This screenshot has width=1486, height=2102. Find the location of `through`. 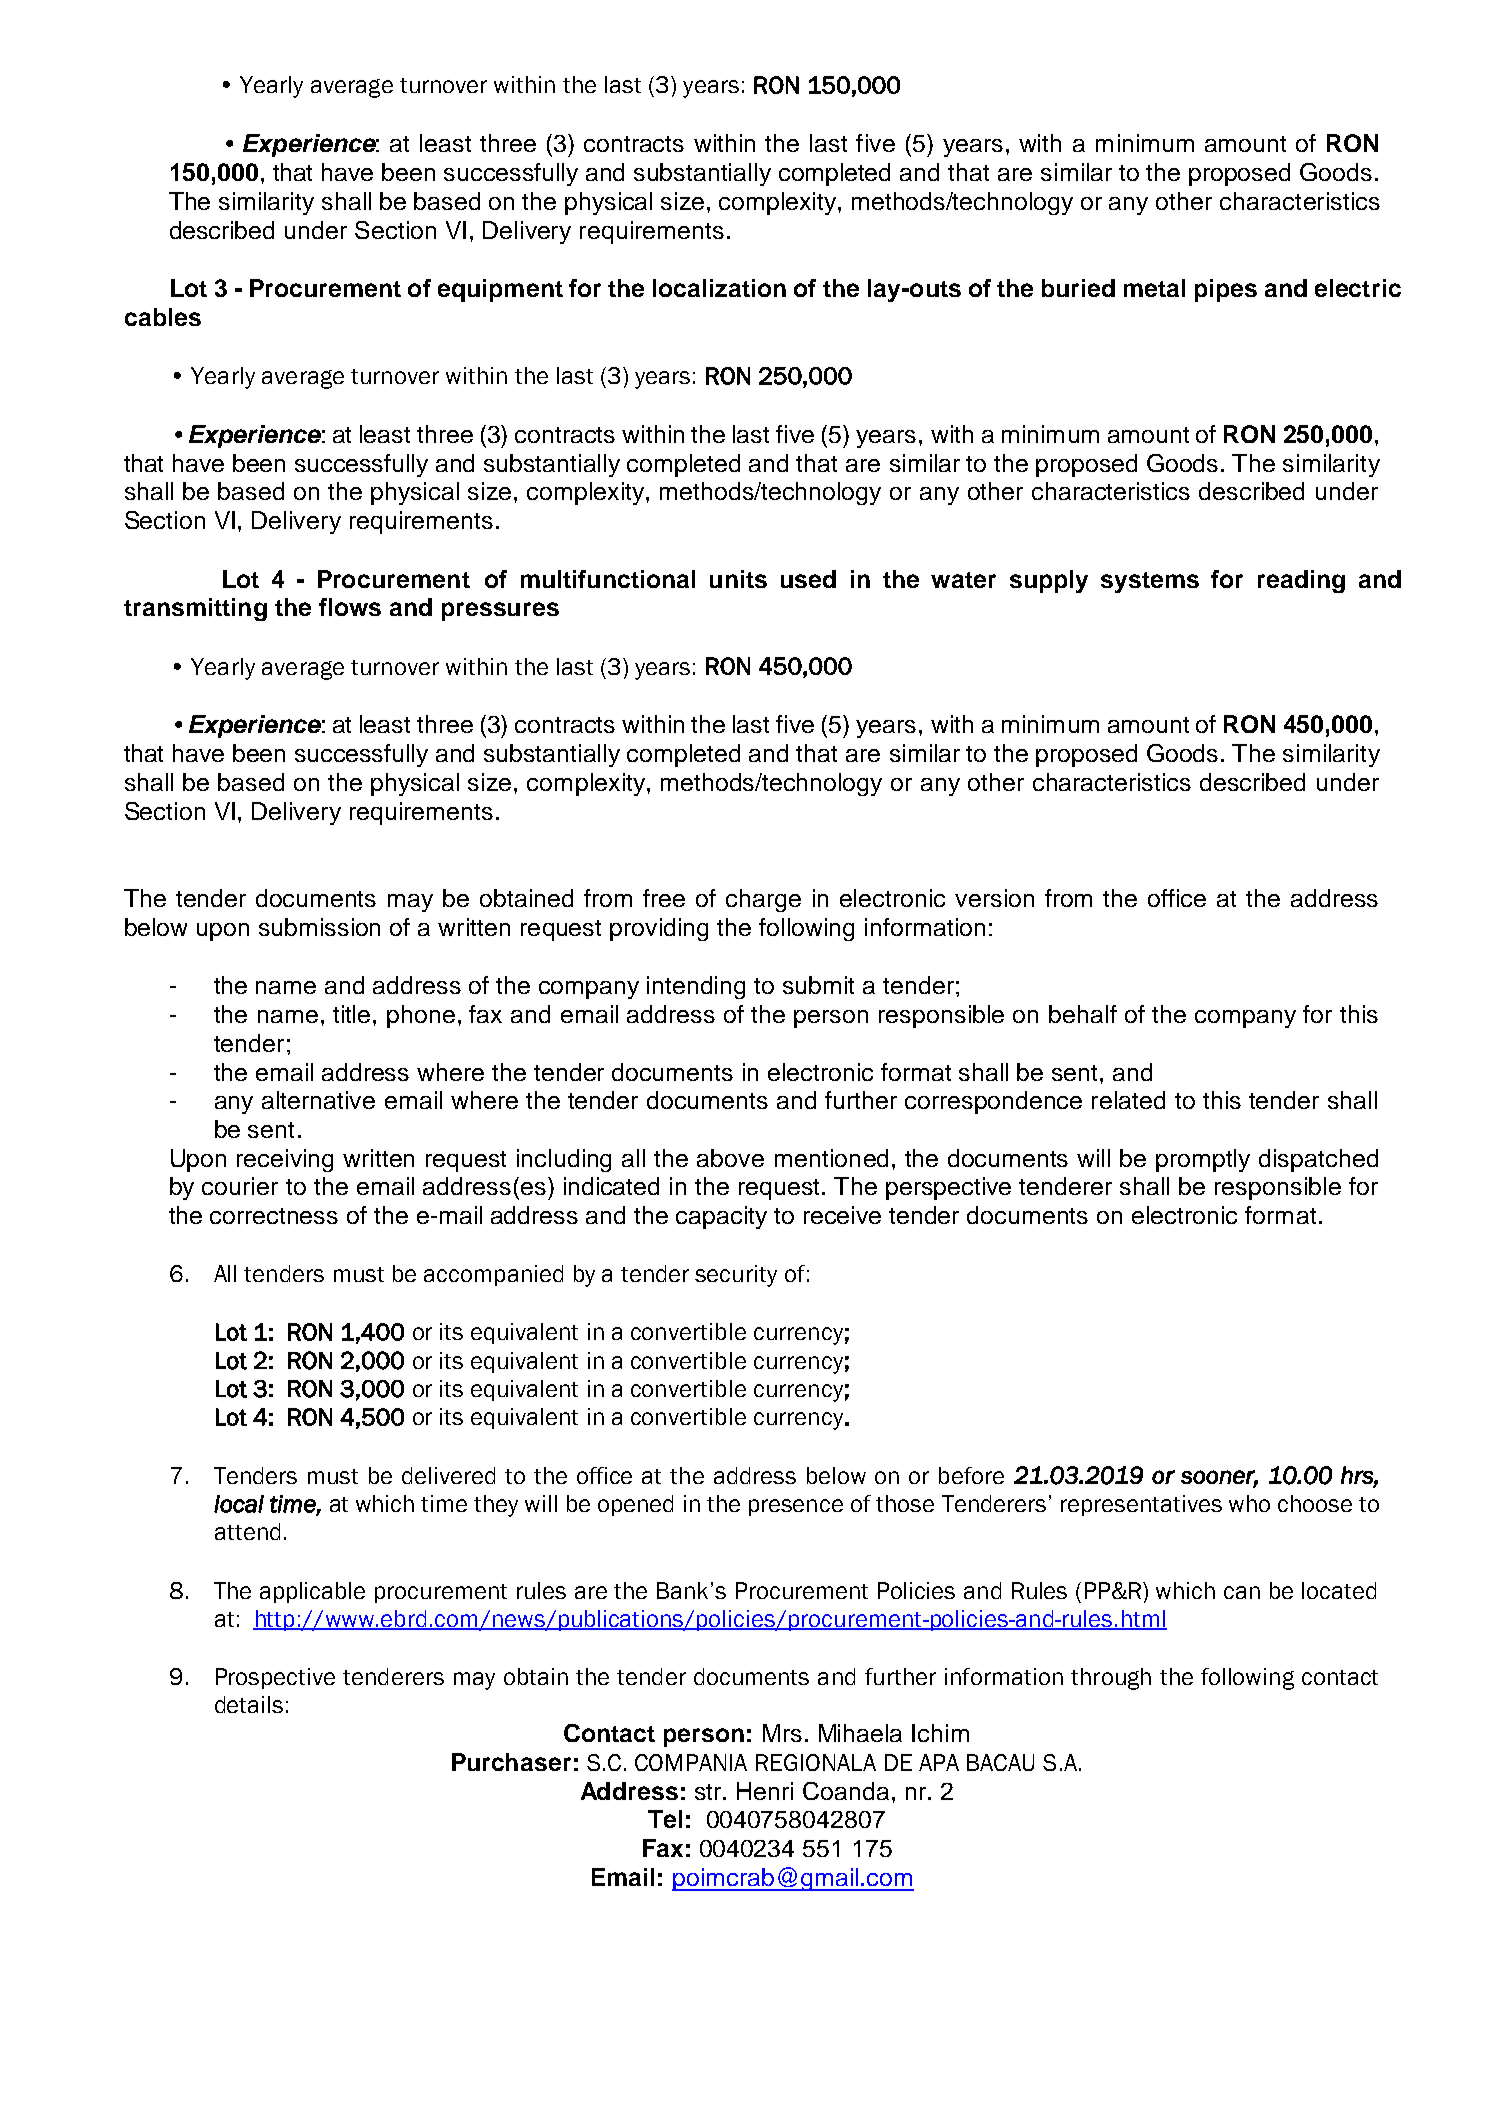

through is located at coordinates (1111, 1679).
